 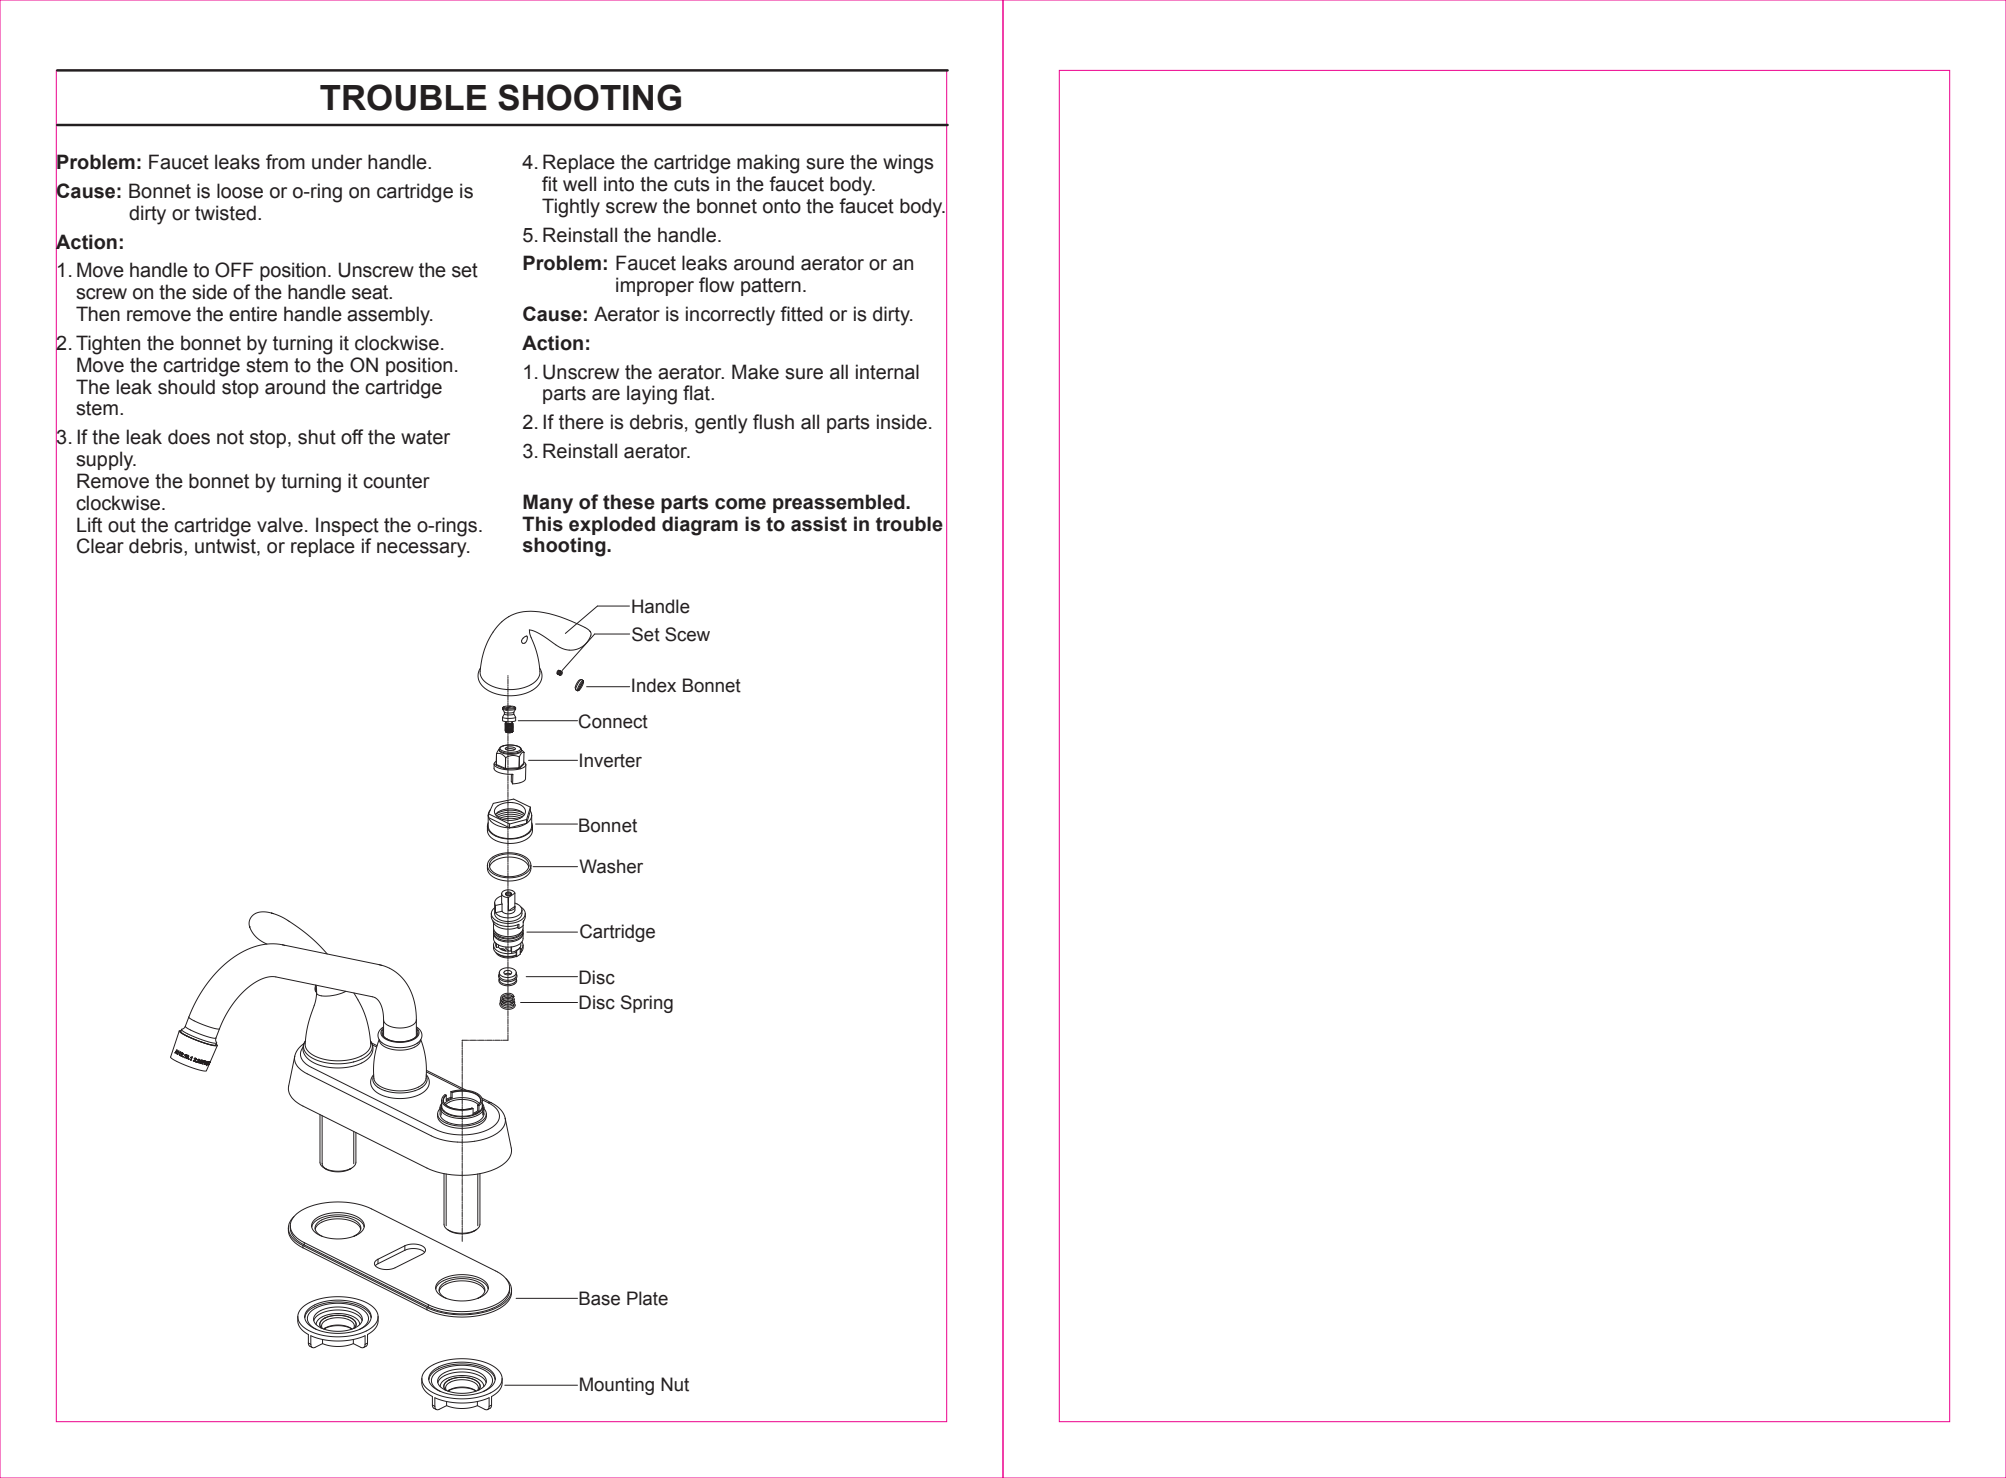 I want to click on Connect, so click(x=612, y=721).
